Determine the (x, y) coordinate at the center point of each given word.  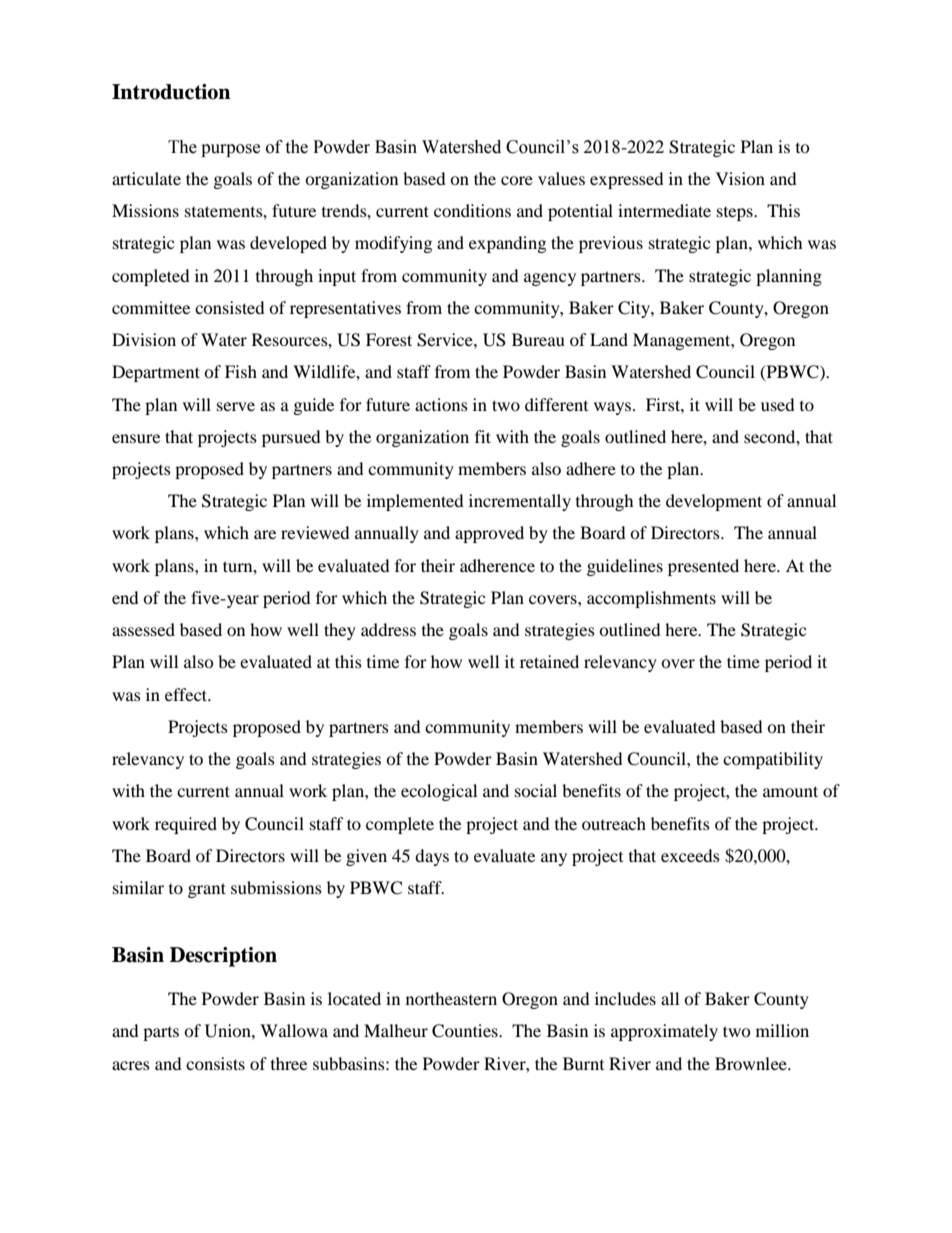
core (517, 180)
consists (215, 1063)
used (778, 404)
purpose (230, 150)
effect (187, 694)
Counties (466, 1031)
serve (236, 406)
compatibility (773, 760)
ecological (439, 792)
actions (441, 404)
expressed (627, 180)
